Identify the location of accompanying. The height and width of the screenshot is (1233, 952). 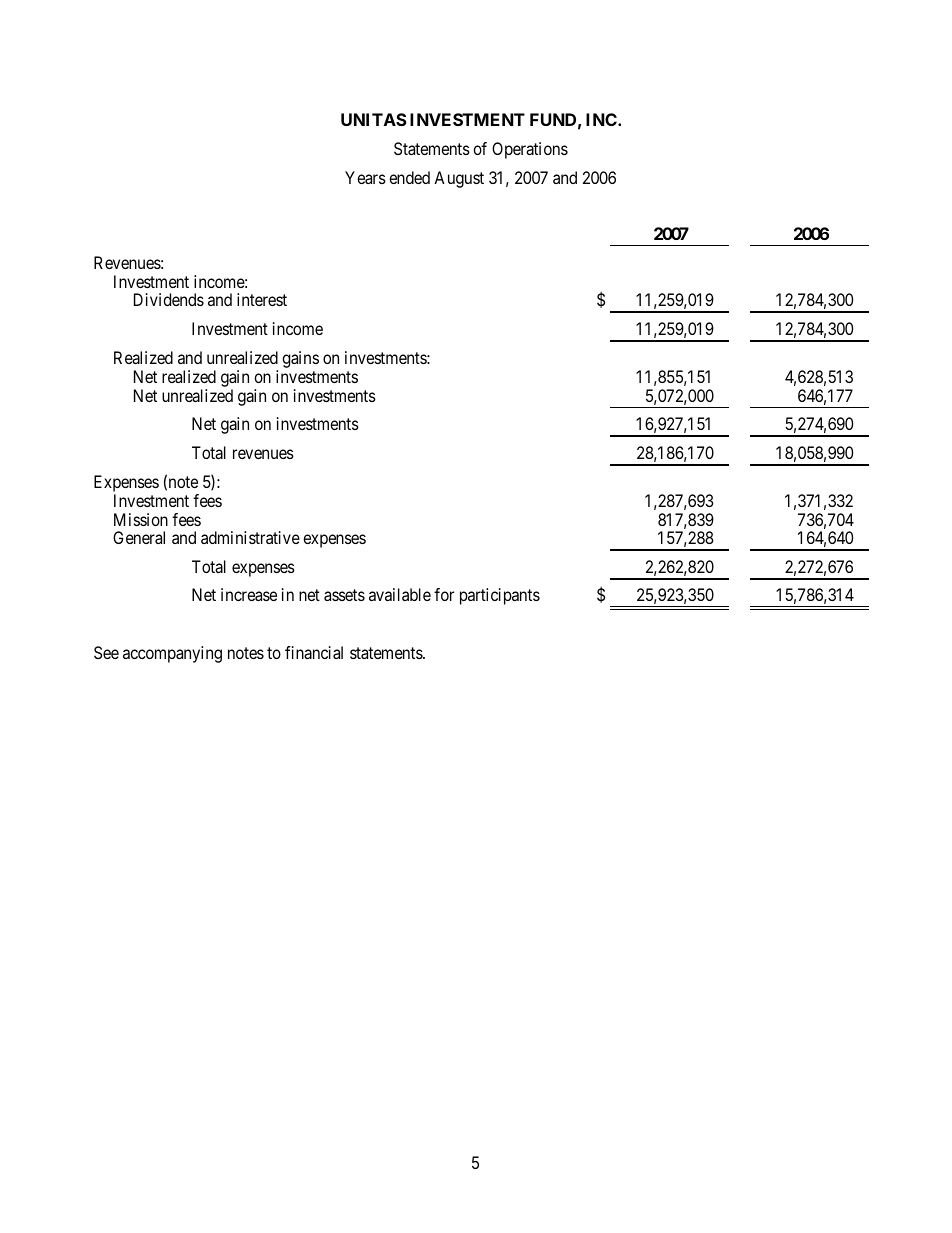
(172, 654).
